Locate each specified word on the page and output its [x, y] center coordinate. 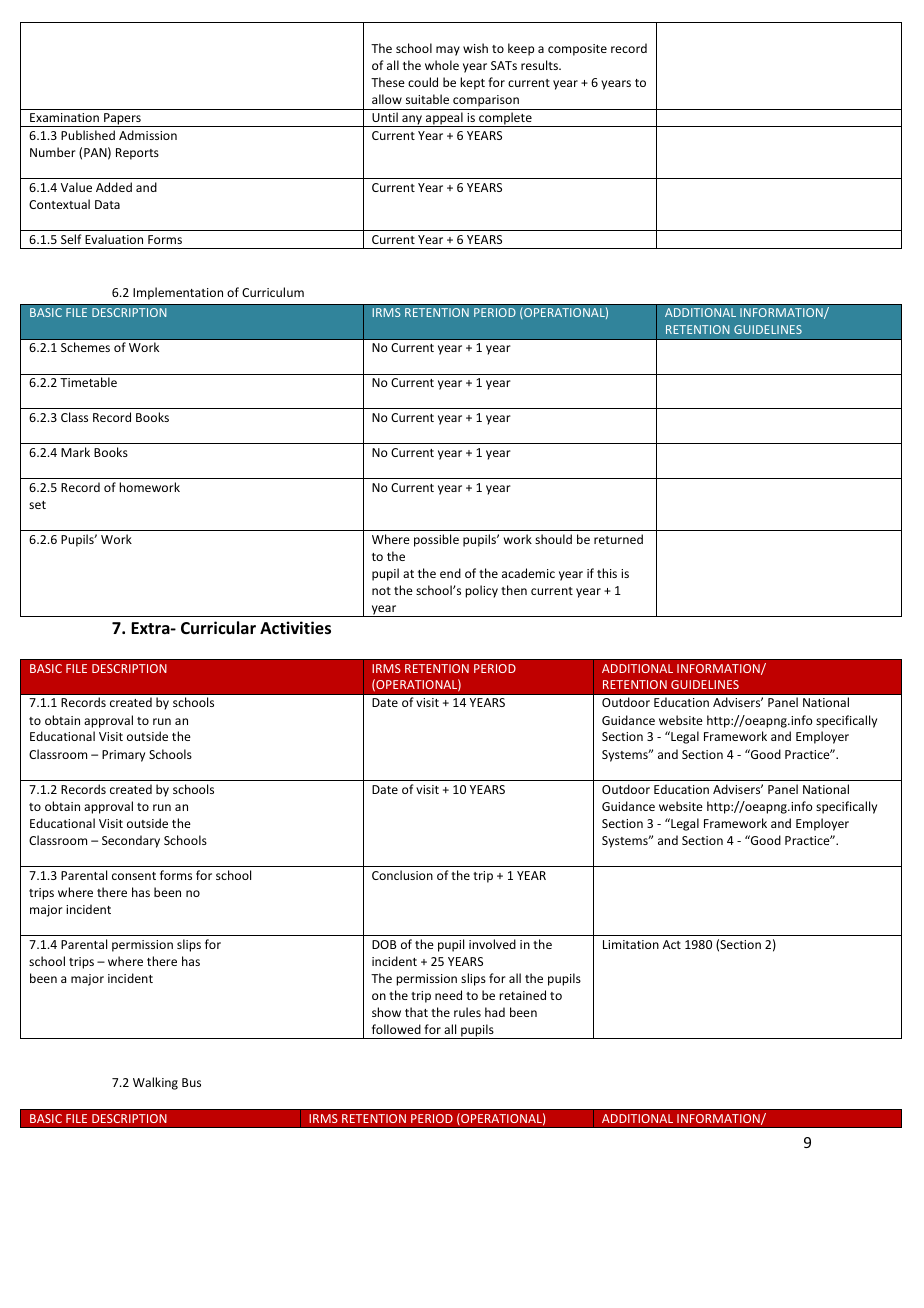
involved [492, 944]
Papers [122, 120]
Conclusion [402, 875]
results [540, 65]
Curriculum [273, 292]
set [37, 505]
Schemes [85, 347]
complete [505, 119]
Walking [155, 1083]
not [381, 591]
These [388, 82]
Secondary [131, 841]
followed [396, 1029]
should [553, 539]
